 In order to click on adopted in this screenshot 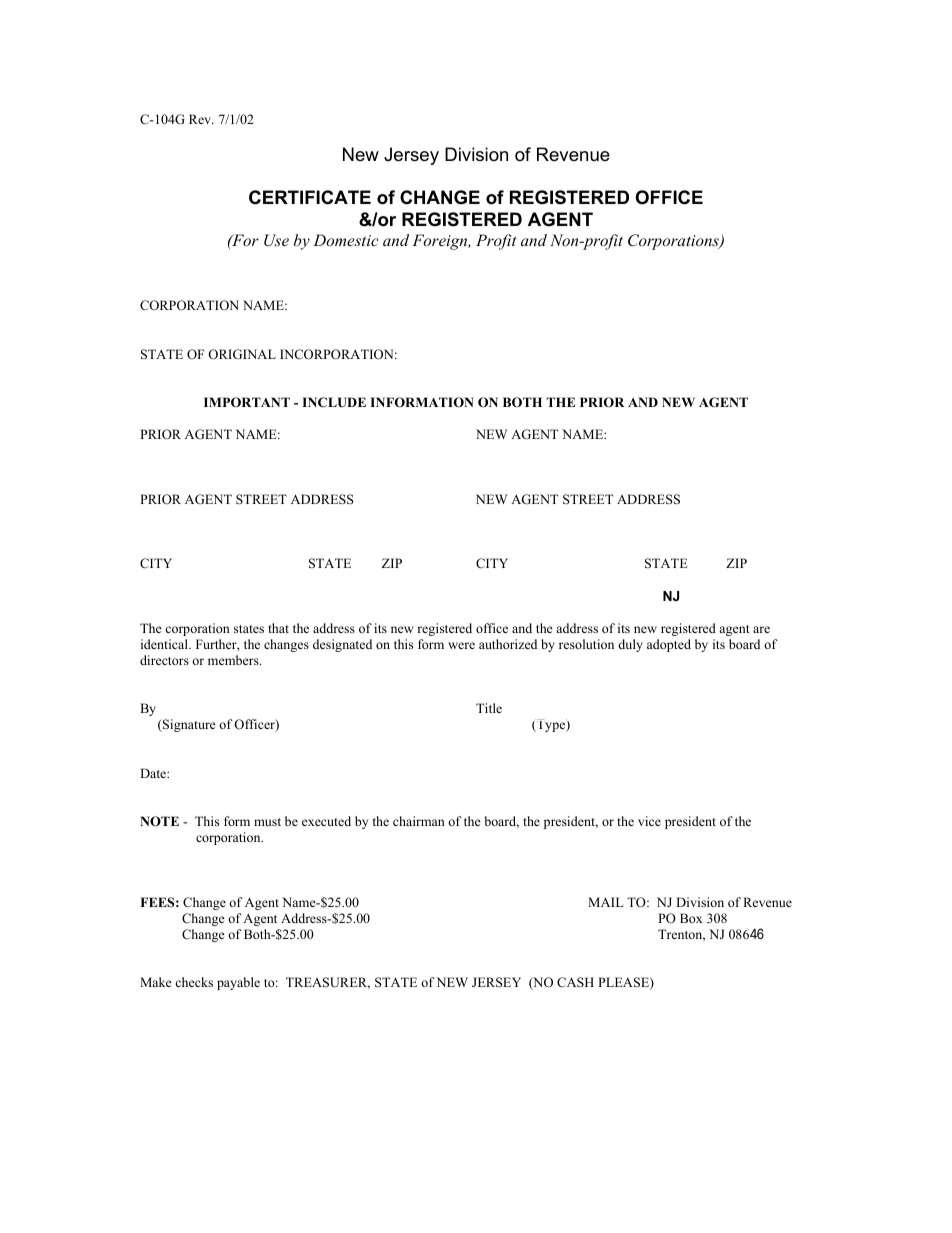, I will do `click(669, 645)`.
